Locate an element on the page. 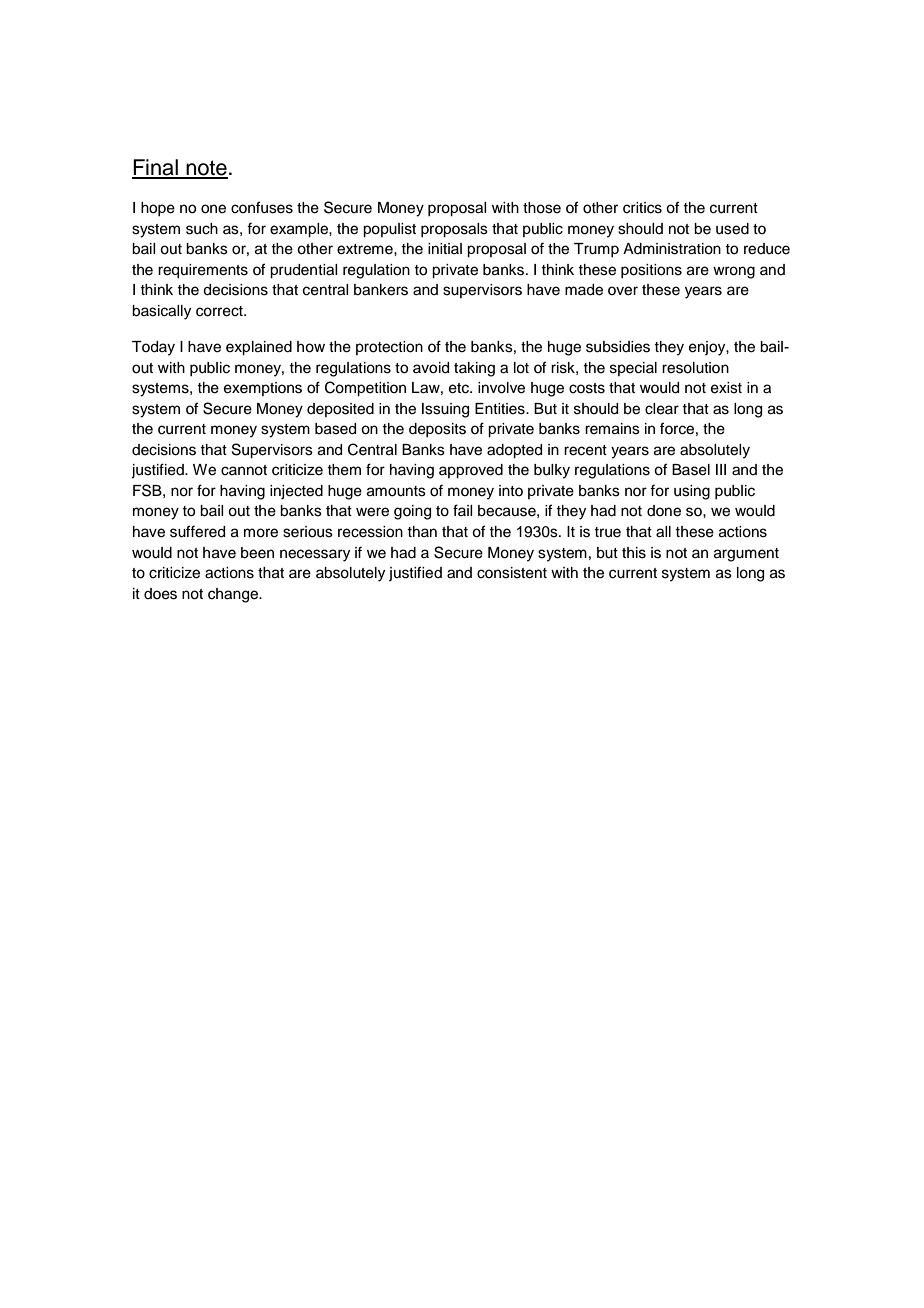  exist is located at coordinates (726, 388).
